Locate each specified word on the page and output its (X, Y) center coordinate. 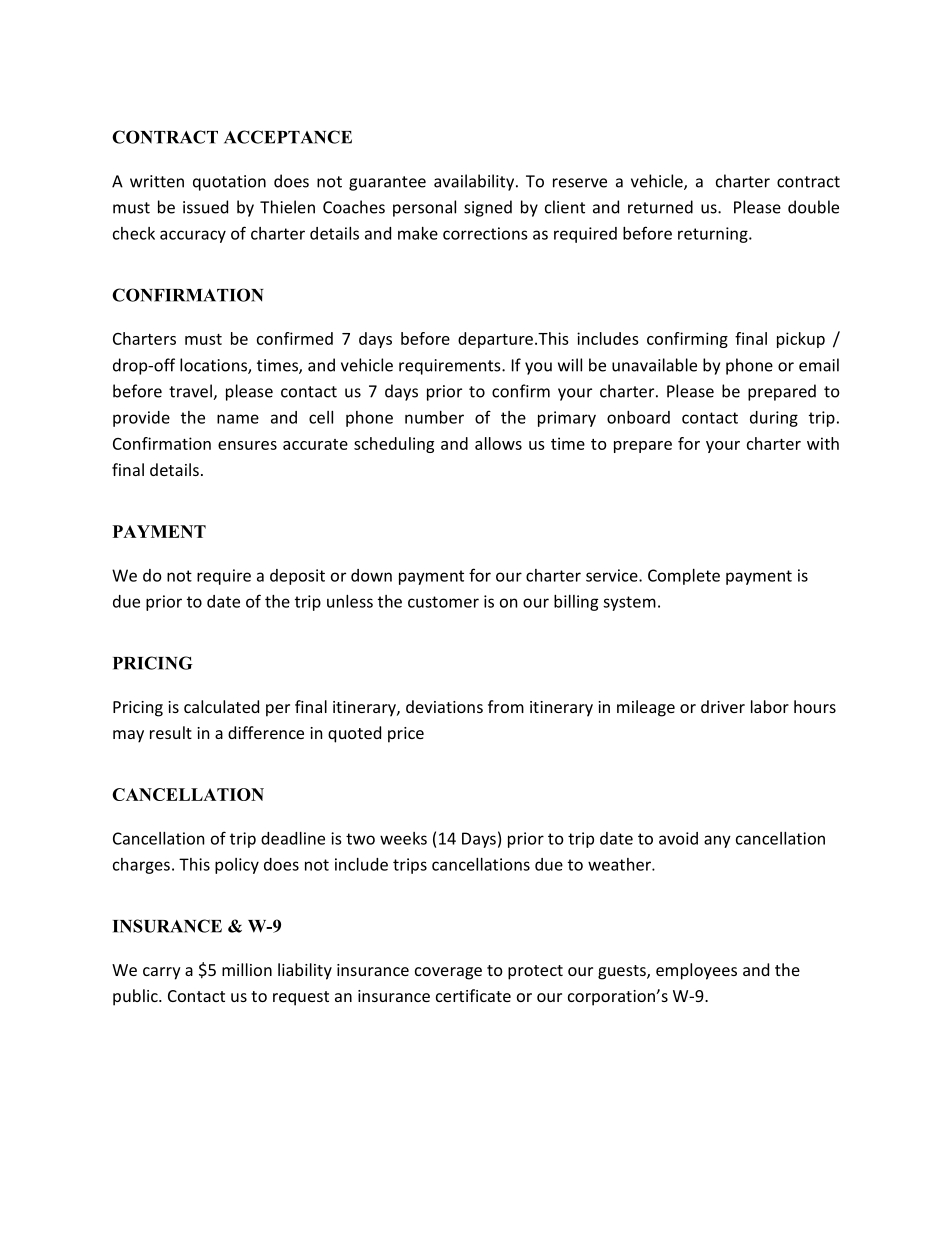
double (813, 207)
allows (498, 443)
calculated (221, 706)
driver (723, 706)
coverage (448, 973)
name (238, 419)
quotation (229, 183)
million (247, 969)
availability (475, 182)
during (774, 419)
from (506, 706)
